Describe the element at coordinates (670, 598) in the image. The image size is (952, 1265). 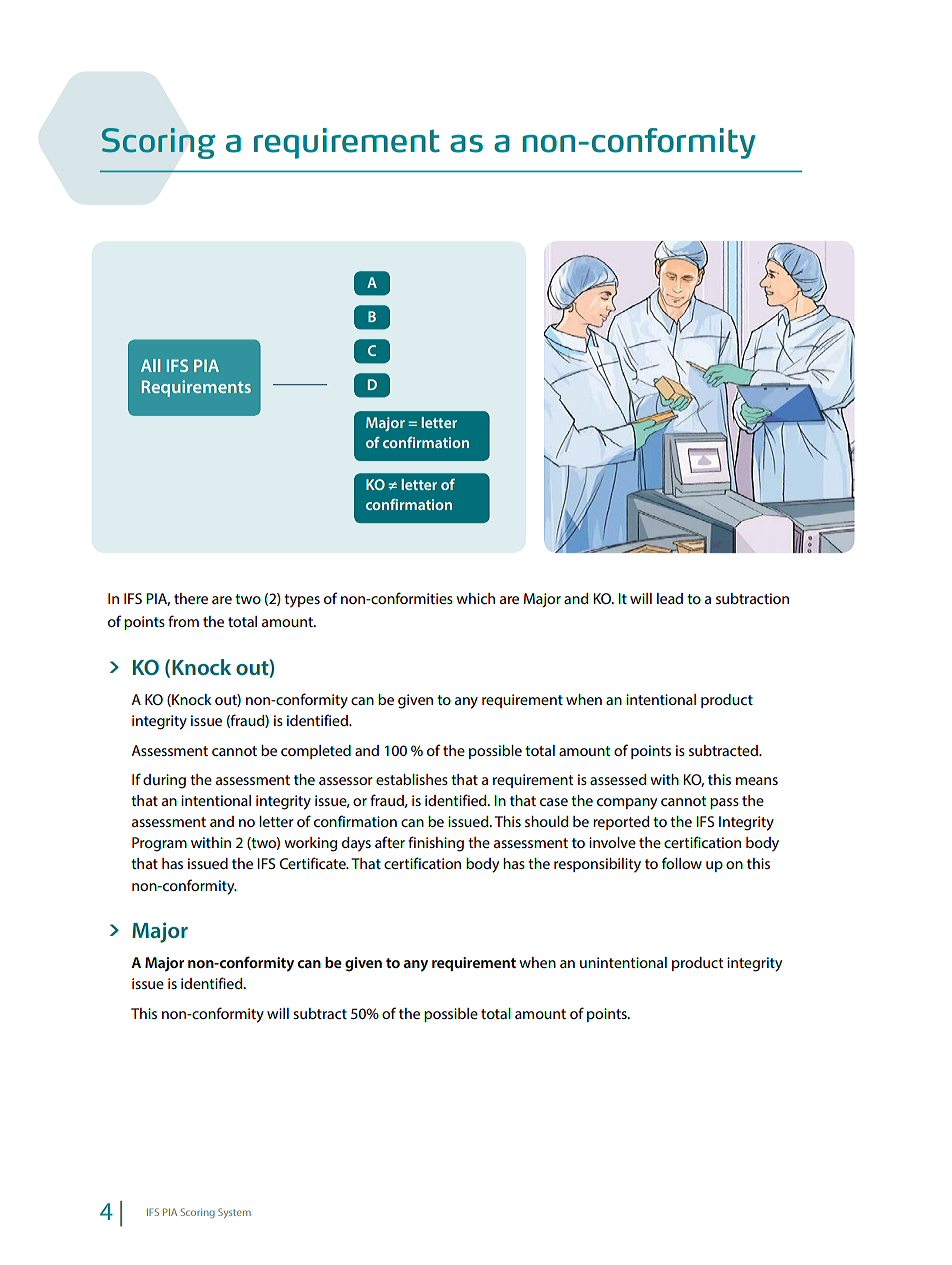
I see `lead` at that location.
